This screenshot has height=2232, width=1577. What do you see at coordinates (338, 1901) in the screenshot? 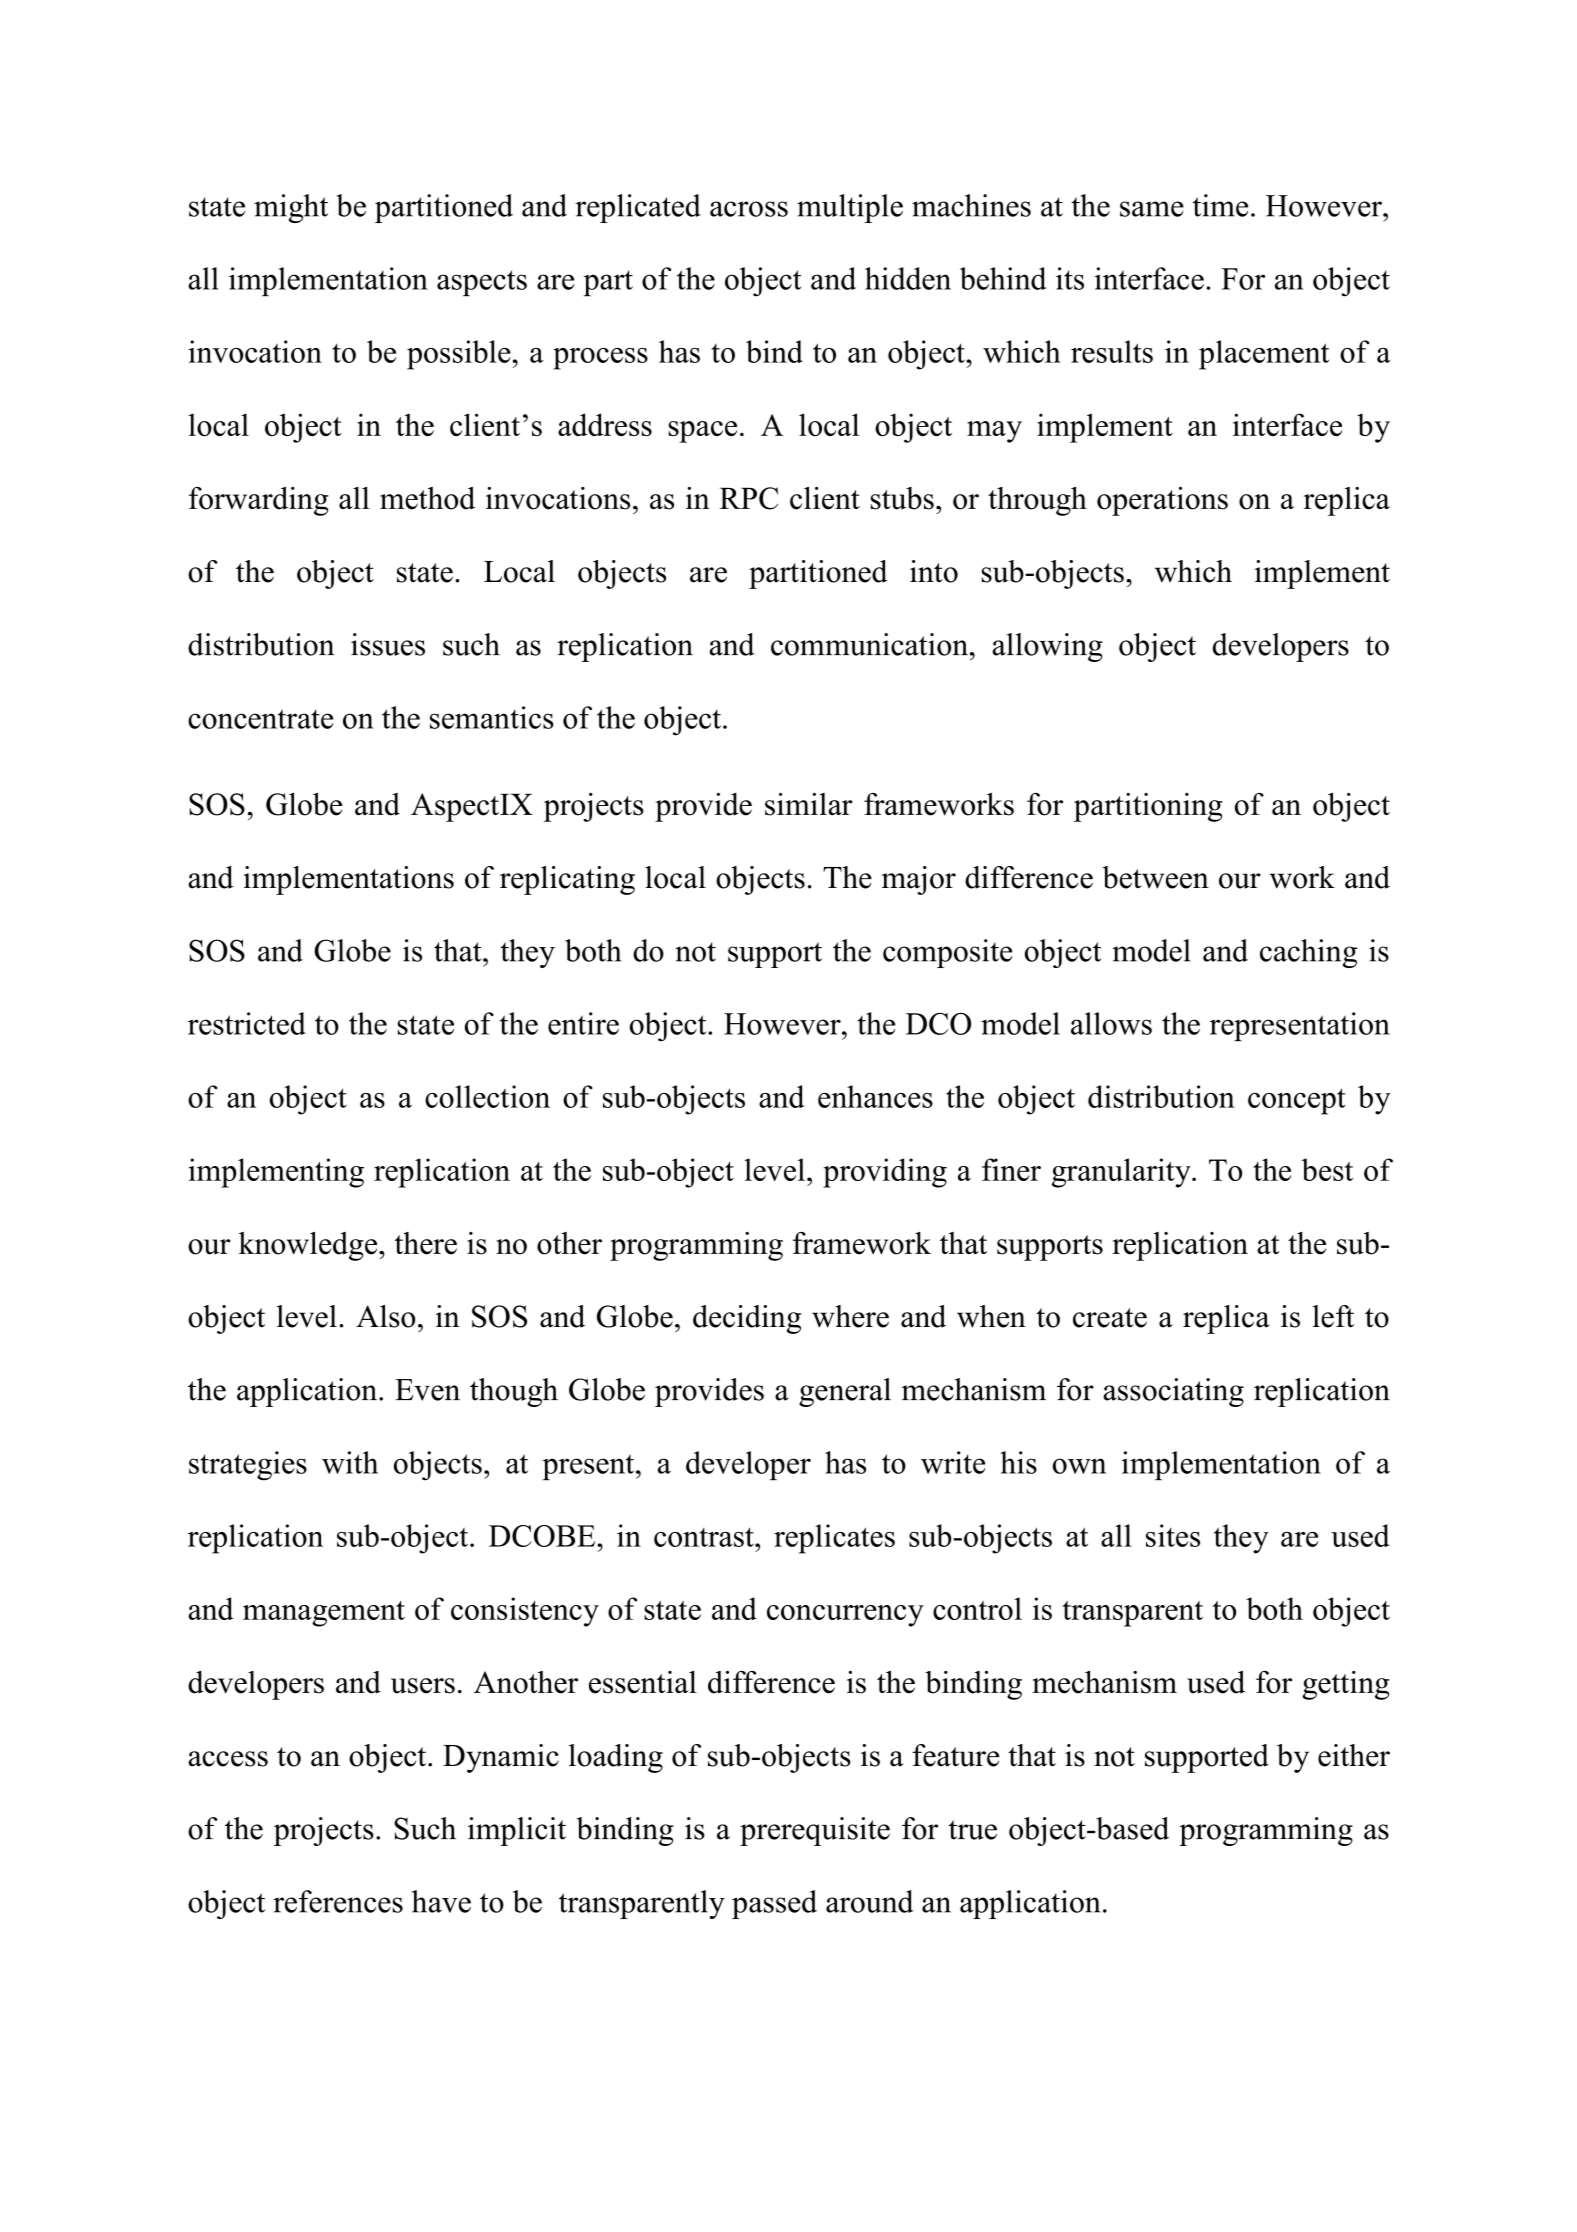
I see `references` at bounding box center [338, 1901].
